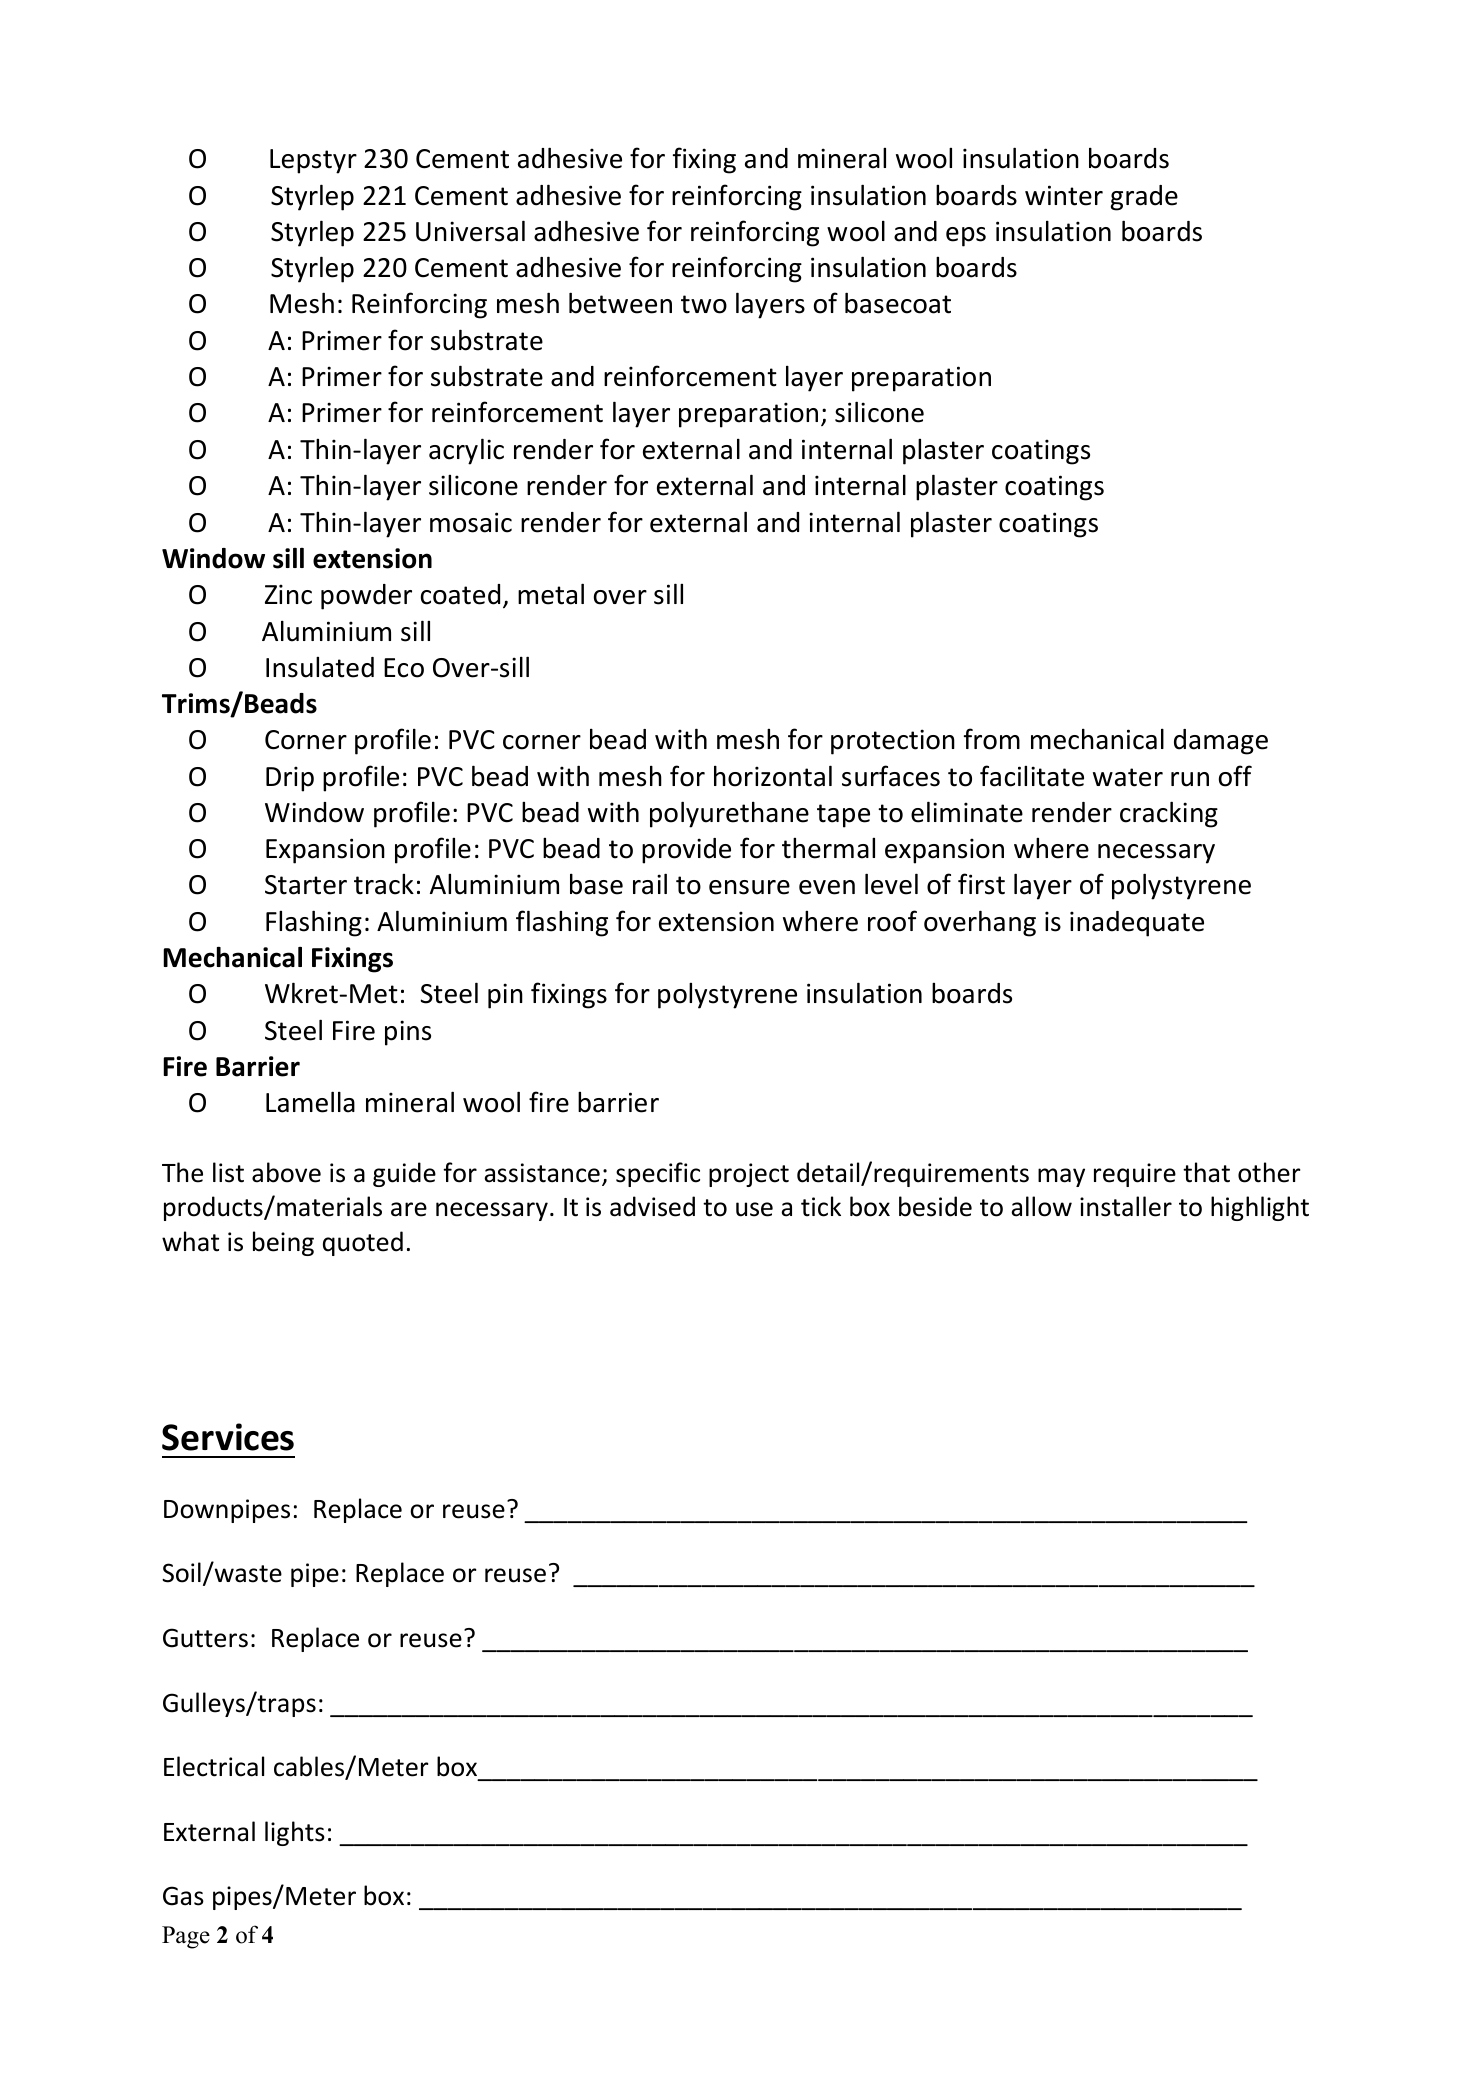 The image size is (1475, 2086). What do you see at coordinates (214, 1766) in the image?
I see `Electrical` at bounding box center [214, 1766].
